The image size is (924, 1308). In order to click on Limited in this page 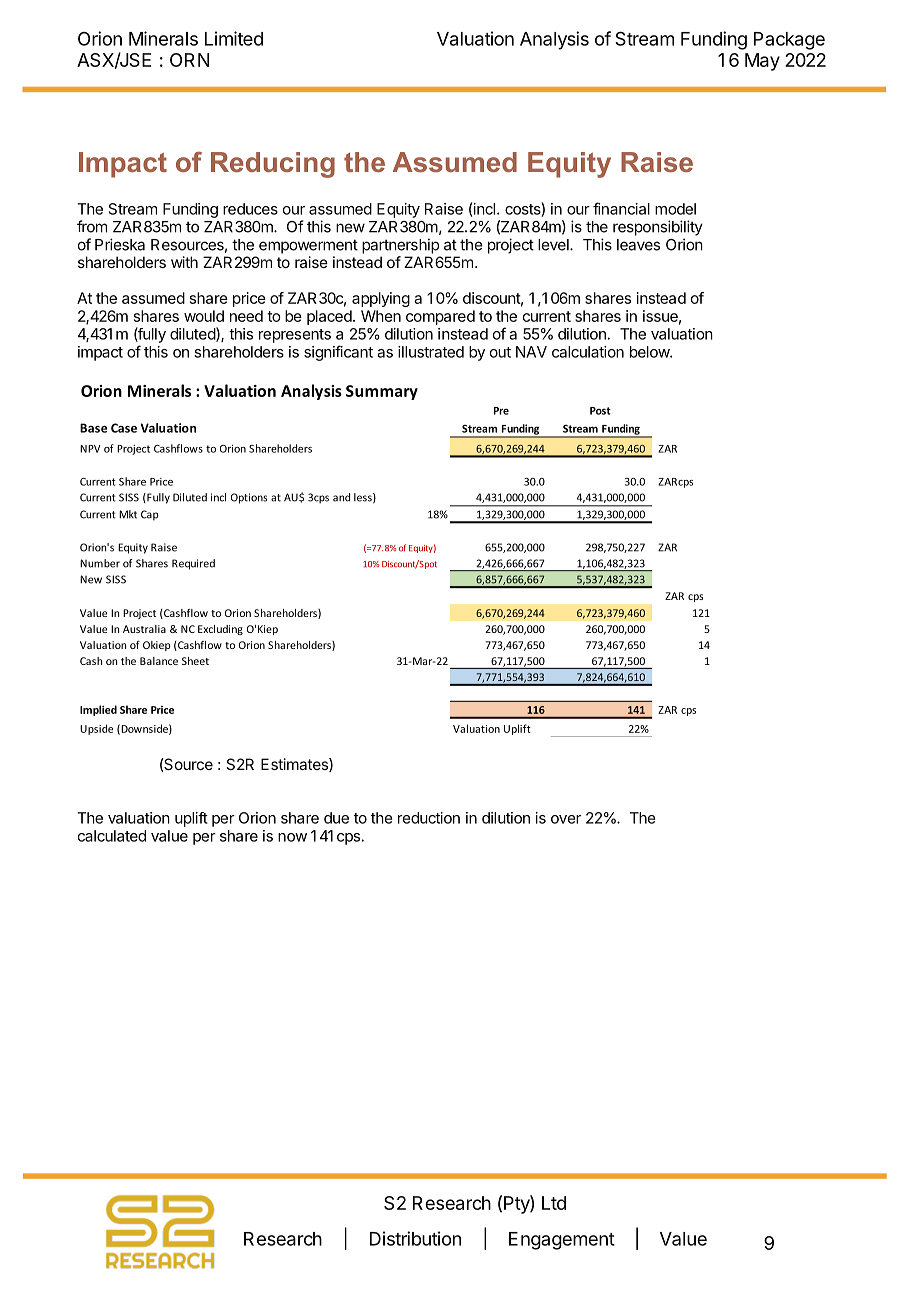, I will do `click(234, 38)`.
